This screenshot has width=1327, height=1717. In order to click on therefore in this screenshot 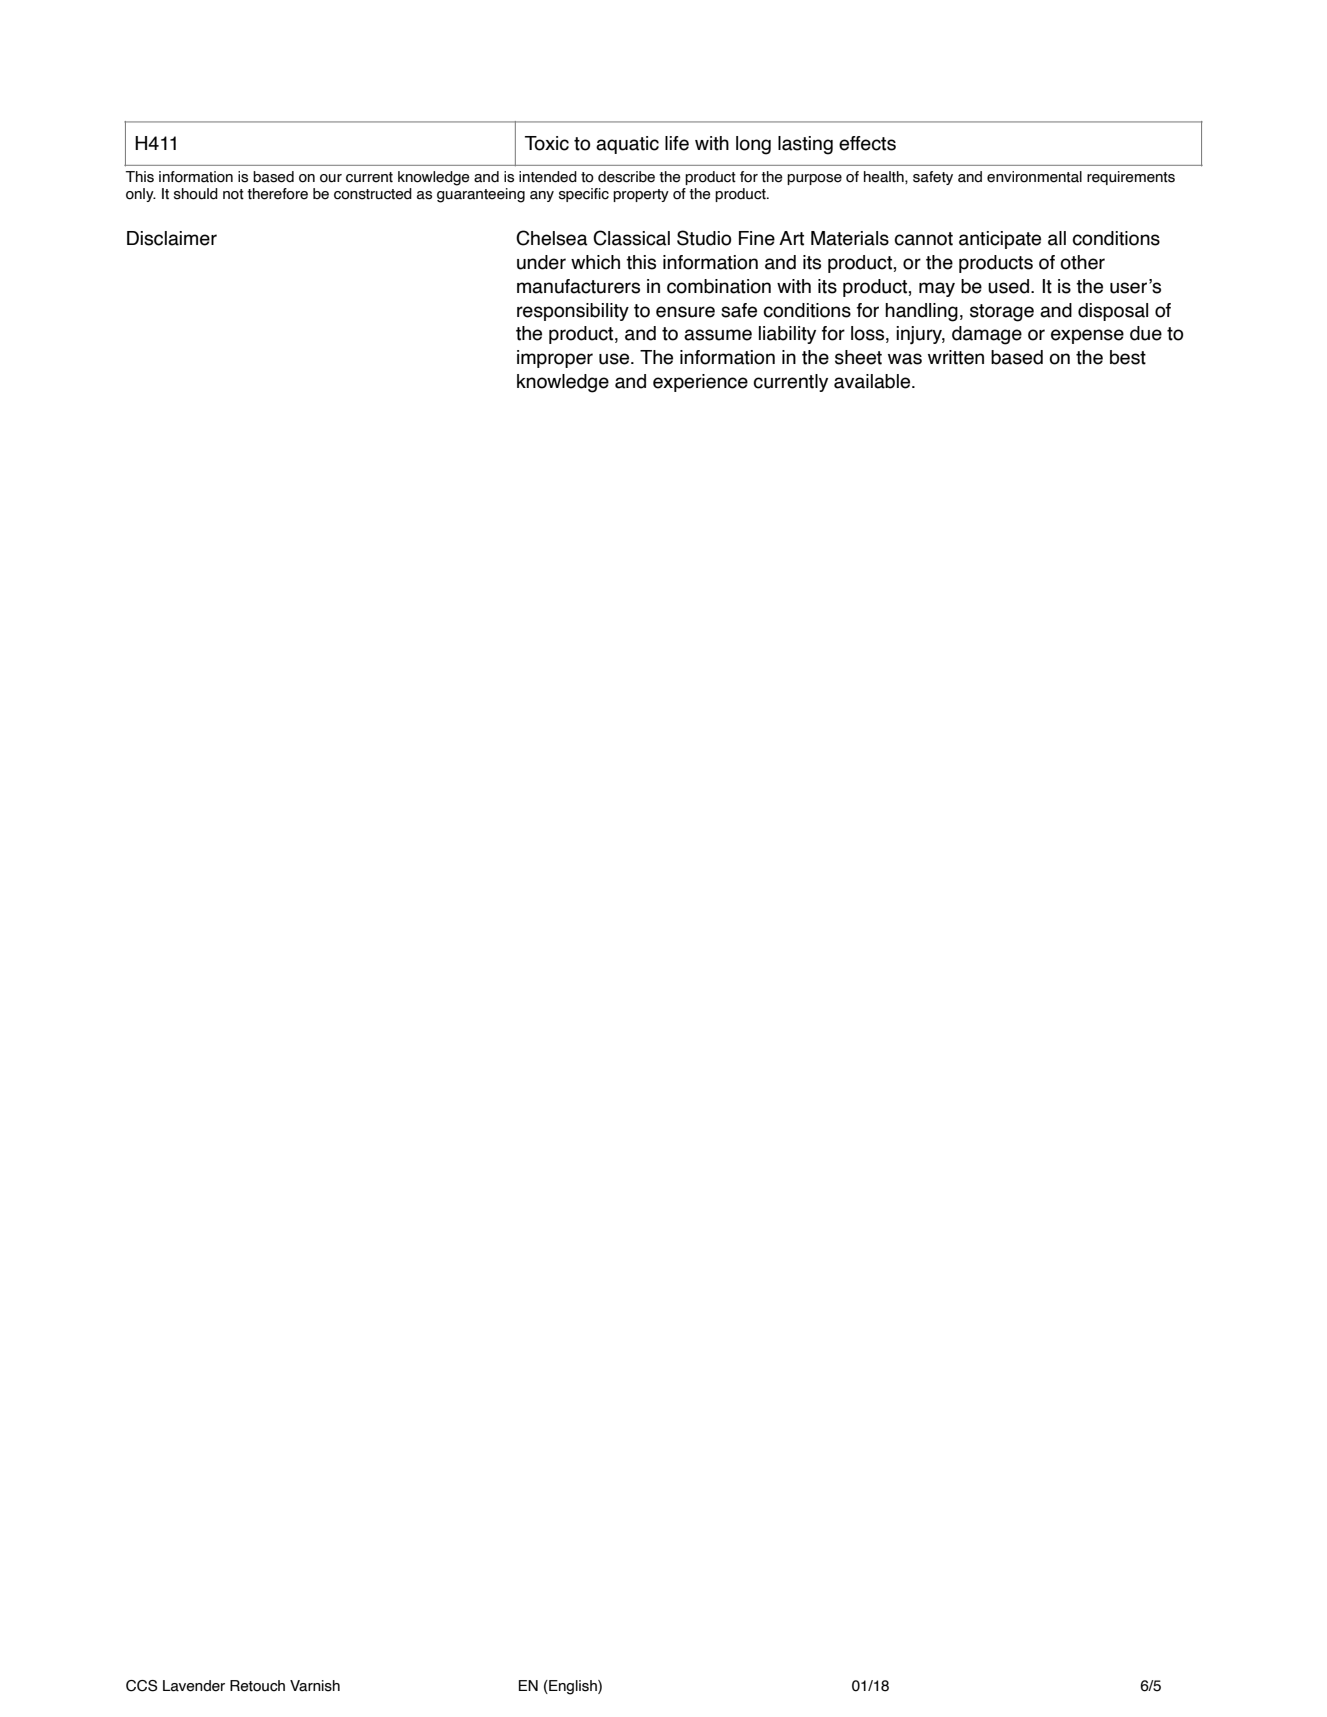, I will do `click(277, 194)`.
